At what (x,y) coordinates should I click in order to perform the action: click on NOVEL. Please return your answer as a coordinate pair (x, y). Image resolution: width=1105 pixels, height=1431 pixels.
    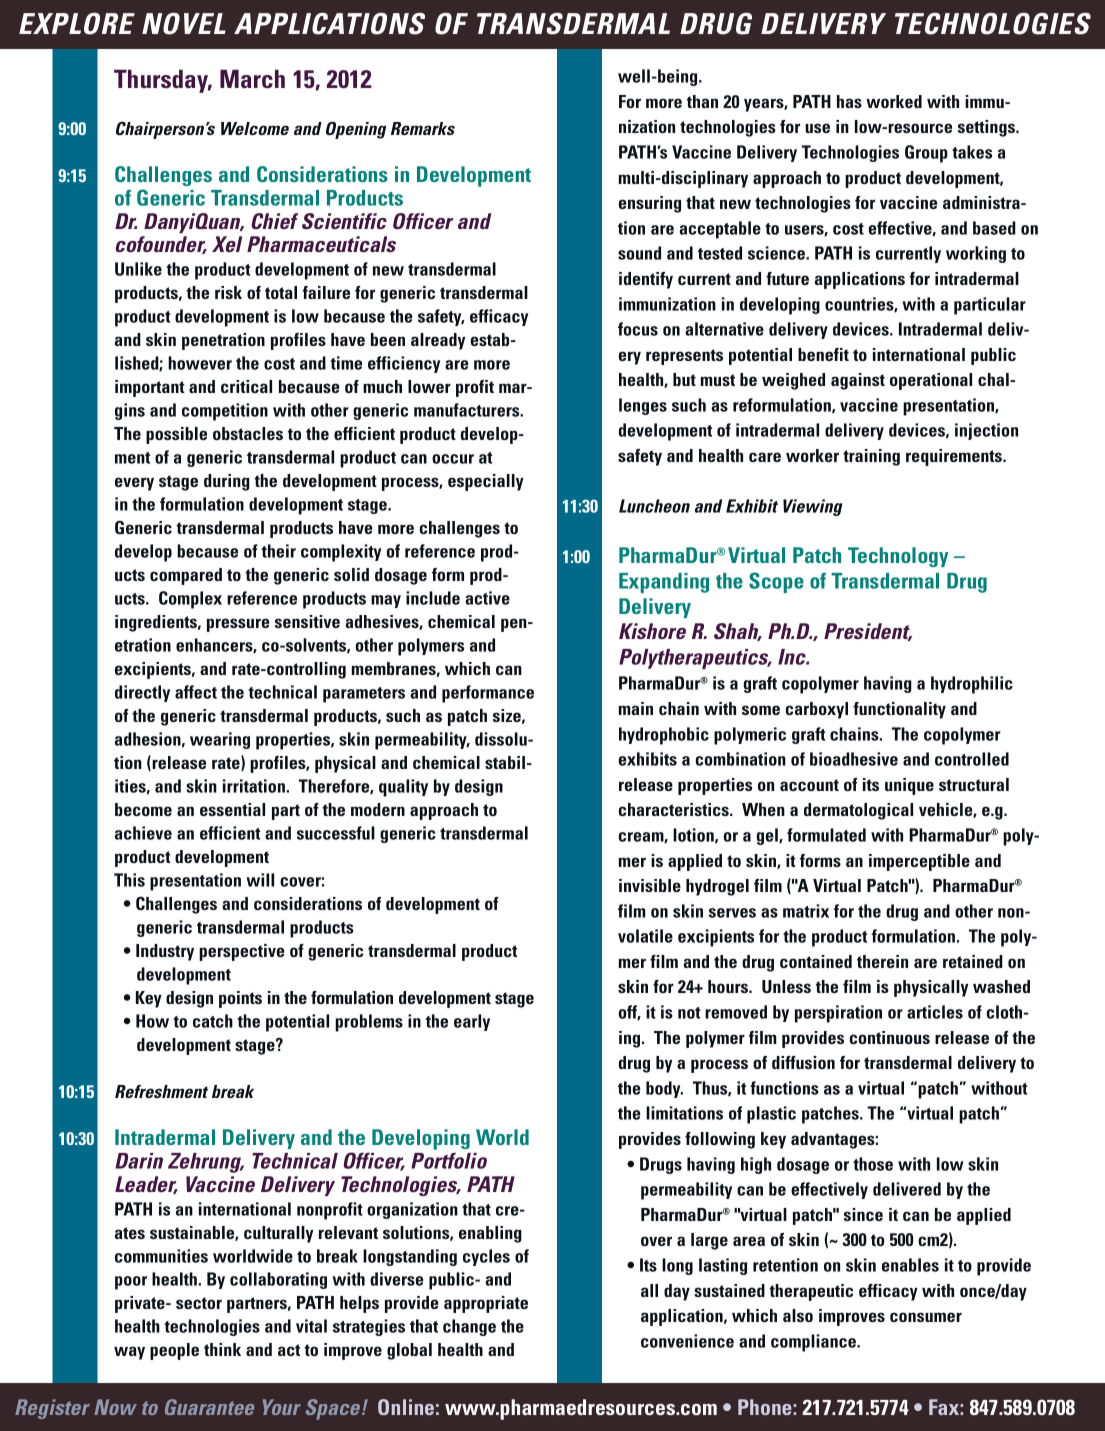
    Looking at the image, I should click on (184, 24).
